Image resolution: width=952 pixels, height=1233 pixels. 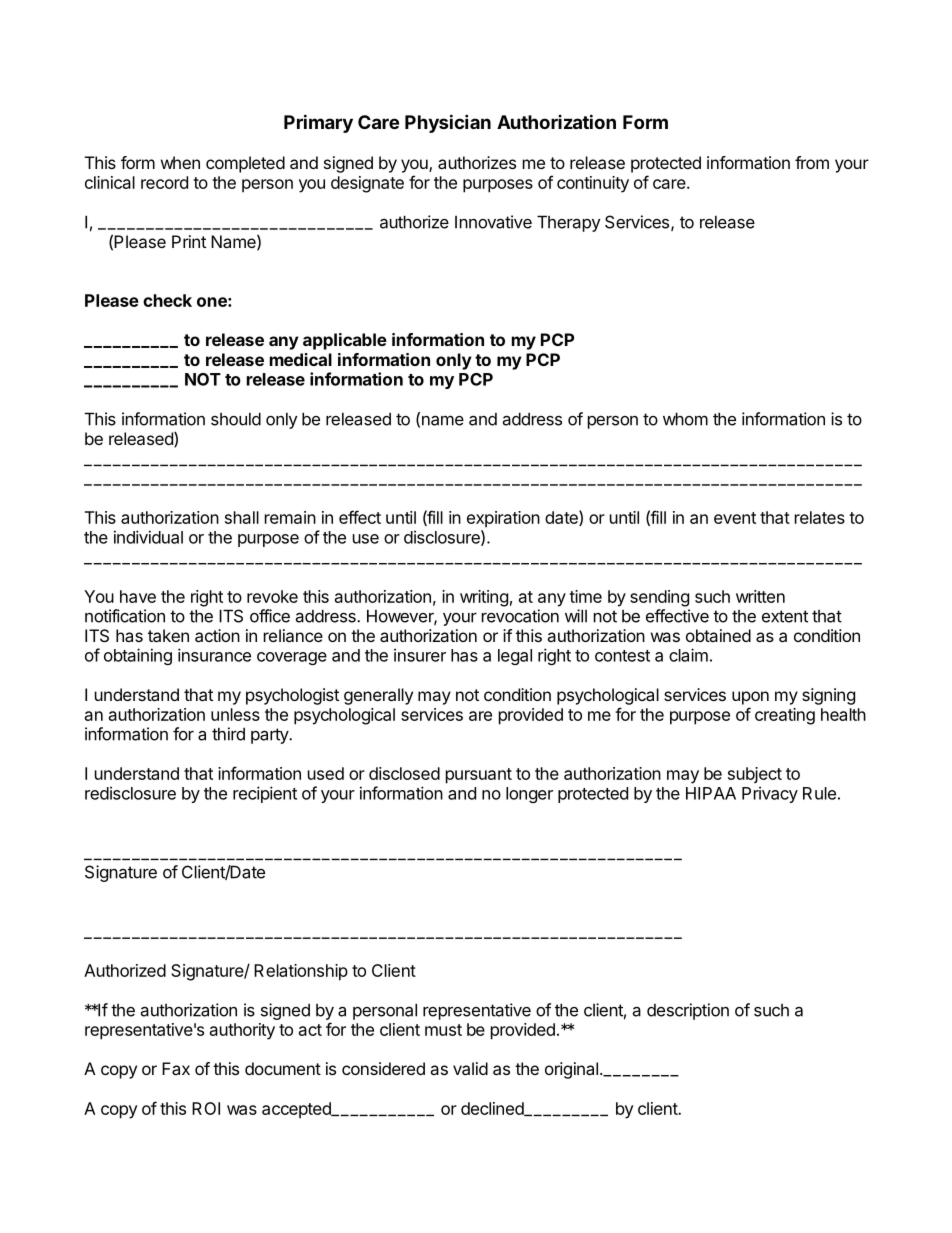 What do you see at coordinates (812, 162) in the page?
I see `from` at bounding box center [812, 162].
